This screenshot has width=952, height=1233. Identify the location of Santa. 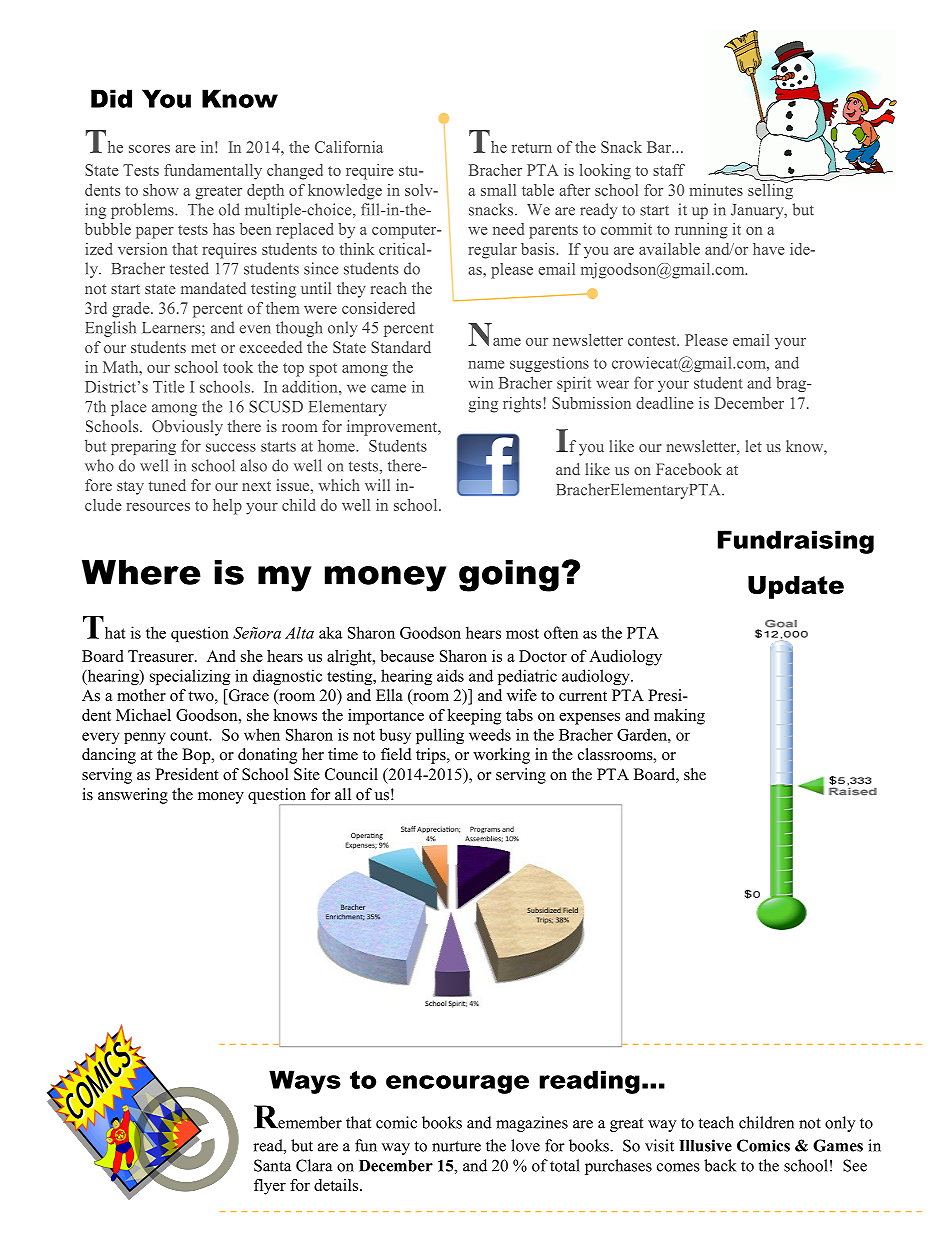
(272, 1165).
